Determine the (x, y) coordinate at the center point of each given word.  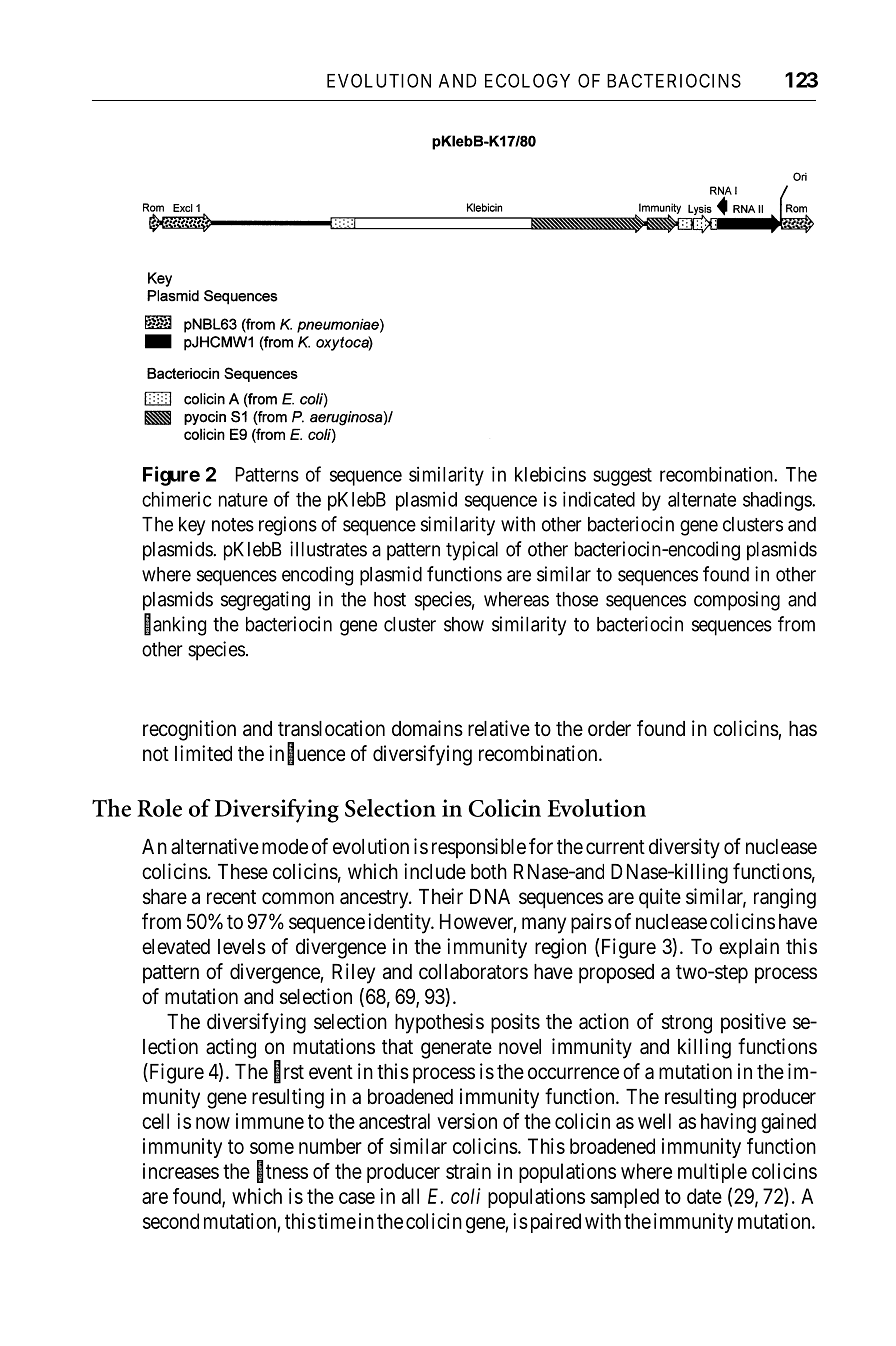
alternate (702, 499)
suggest (622, 477)
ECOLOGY (527, 80)
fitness (282, 1171)
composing (737, 601)
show (464, 624)
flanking (175, 625)
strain (468, 1171)
